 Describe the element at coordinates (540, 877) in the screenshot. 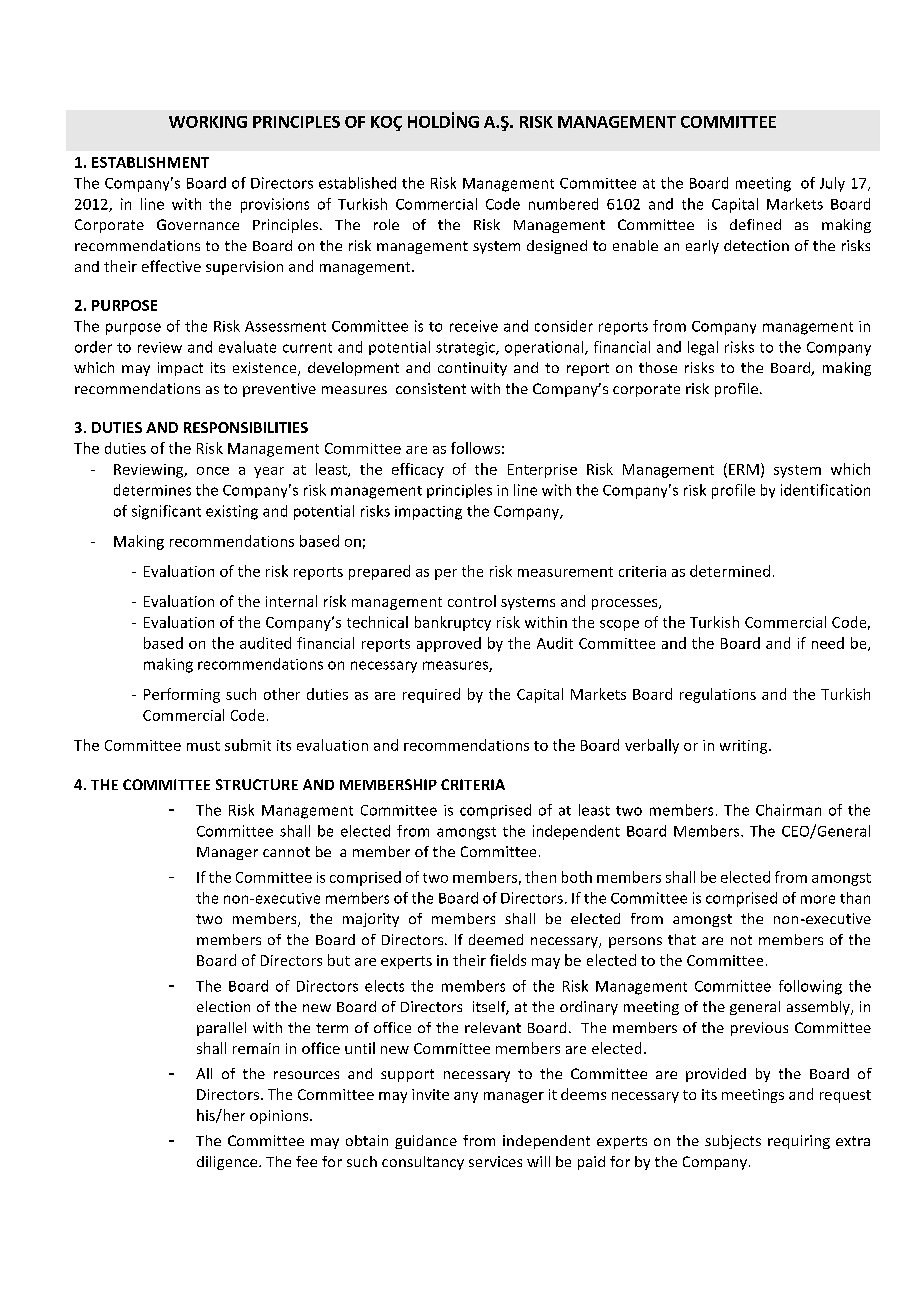

I see `then` at that location.
